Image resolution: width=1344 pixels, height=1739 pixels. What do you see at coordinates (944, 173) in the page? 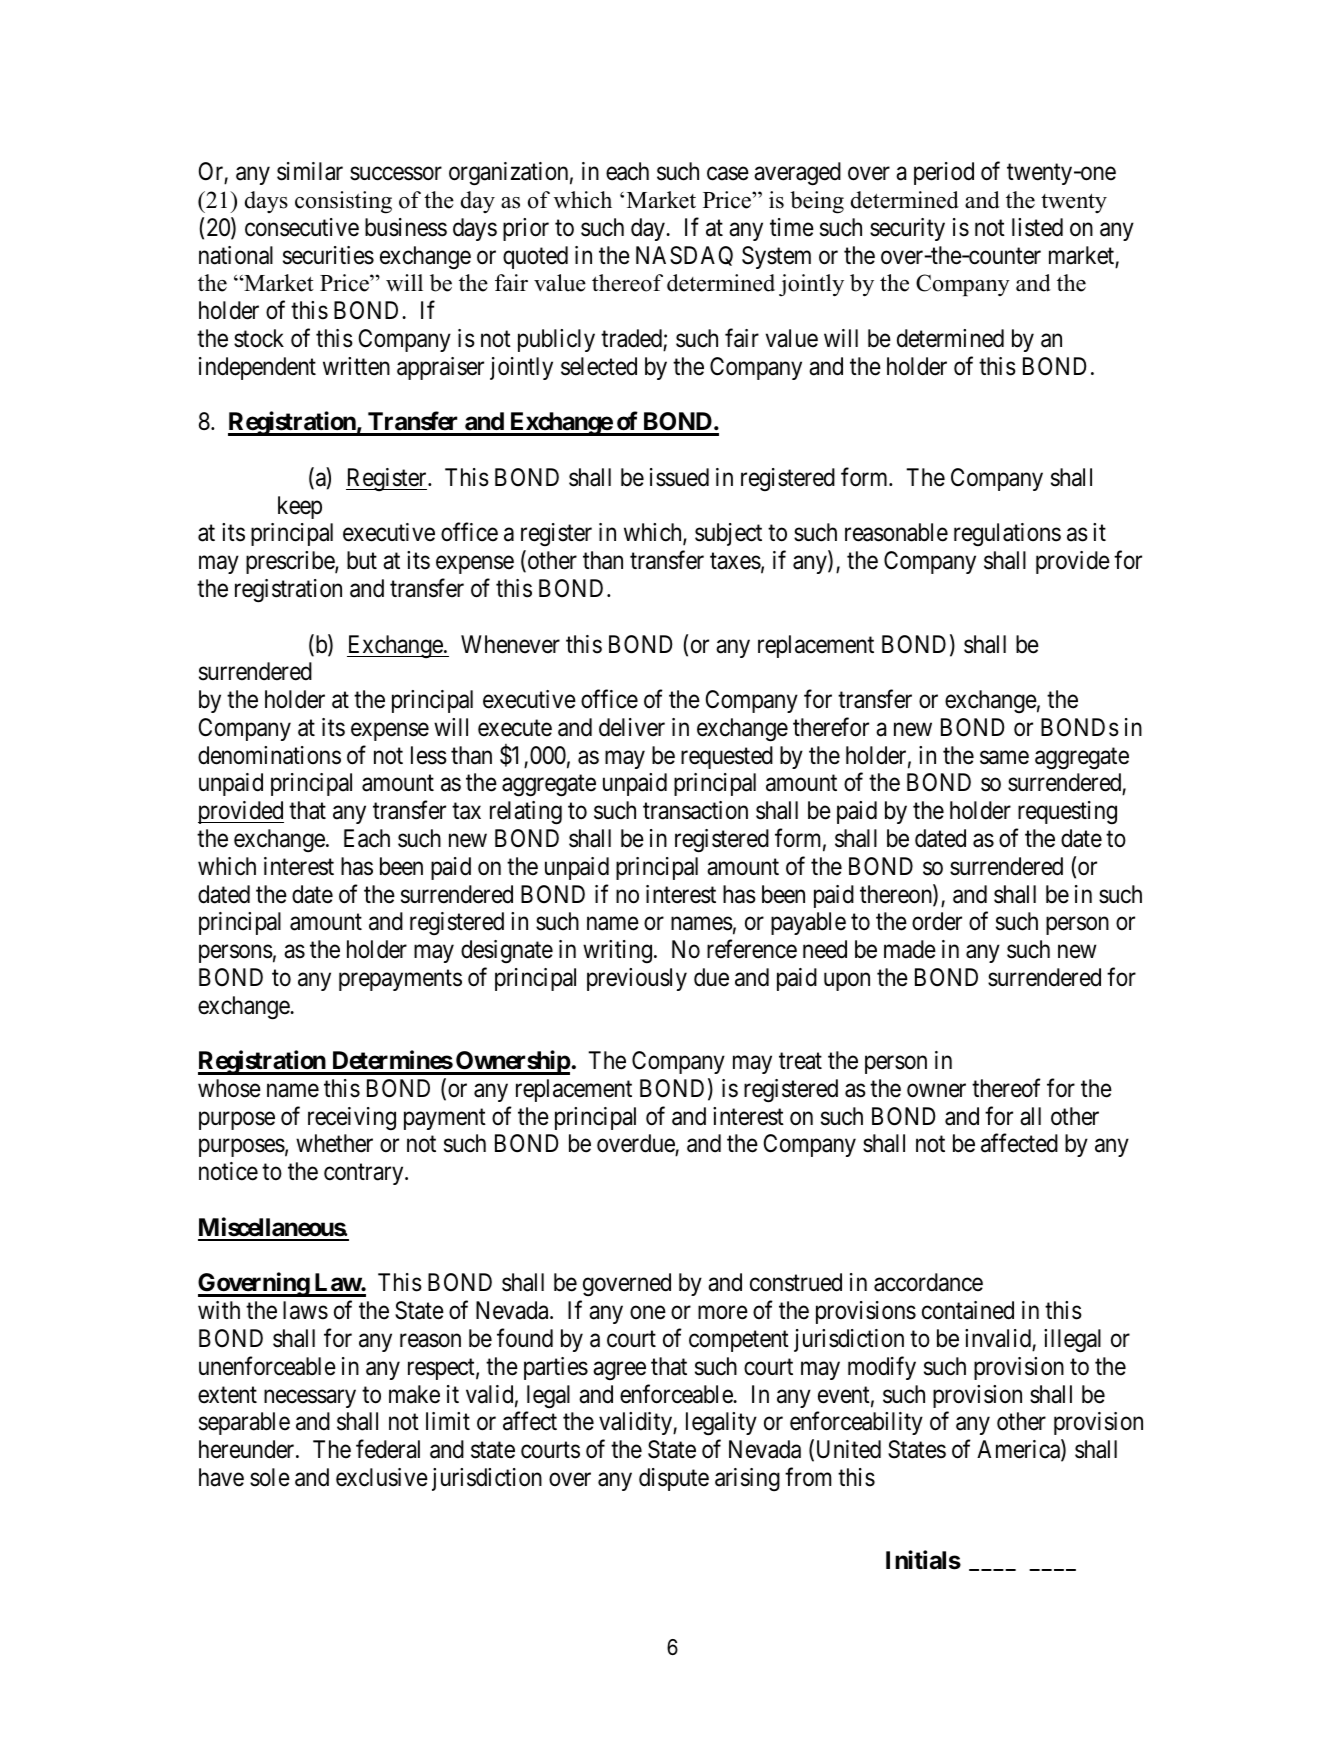
I see `period` at bounding box center [944, 173].
